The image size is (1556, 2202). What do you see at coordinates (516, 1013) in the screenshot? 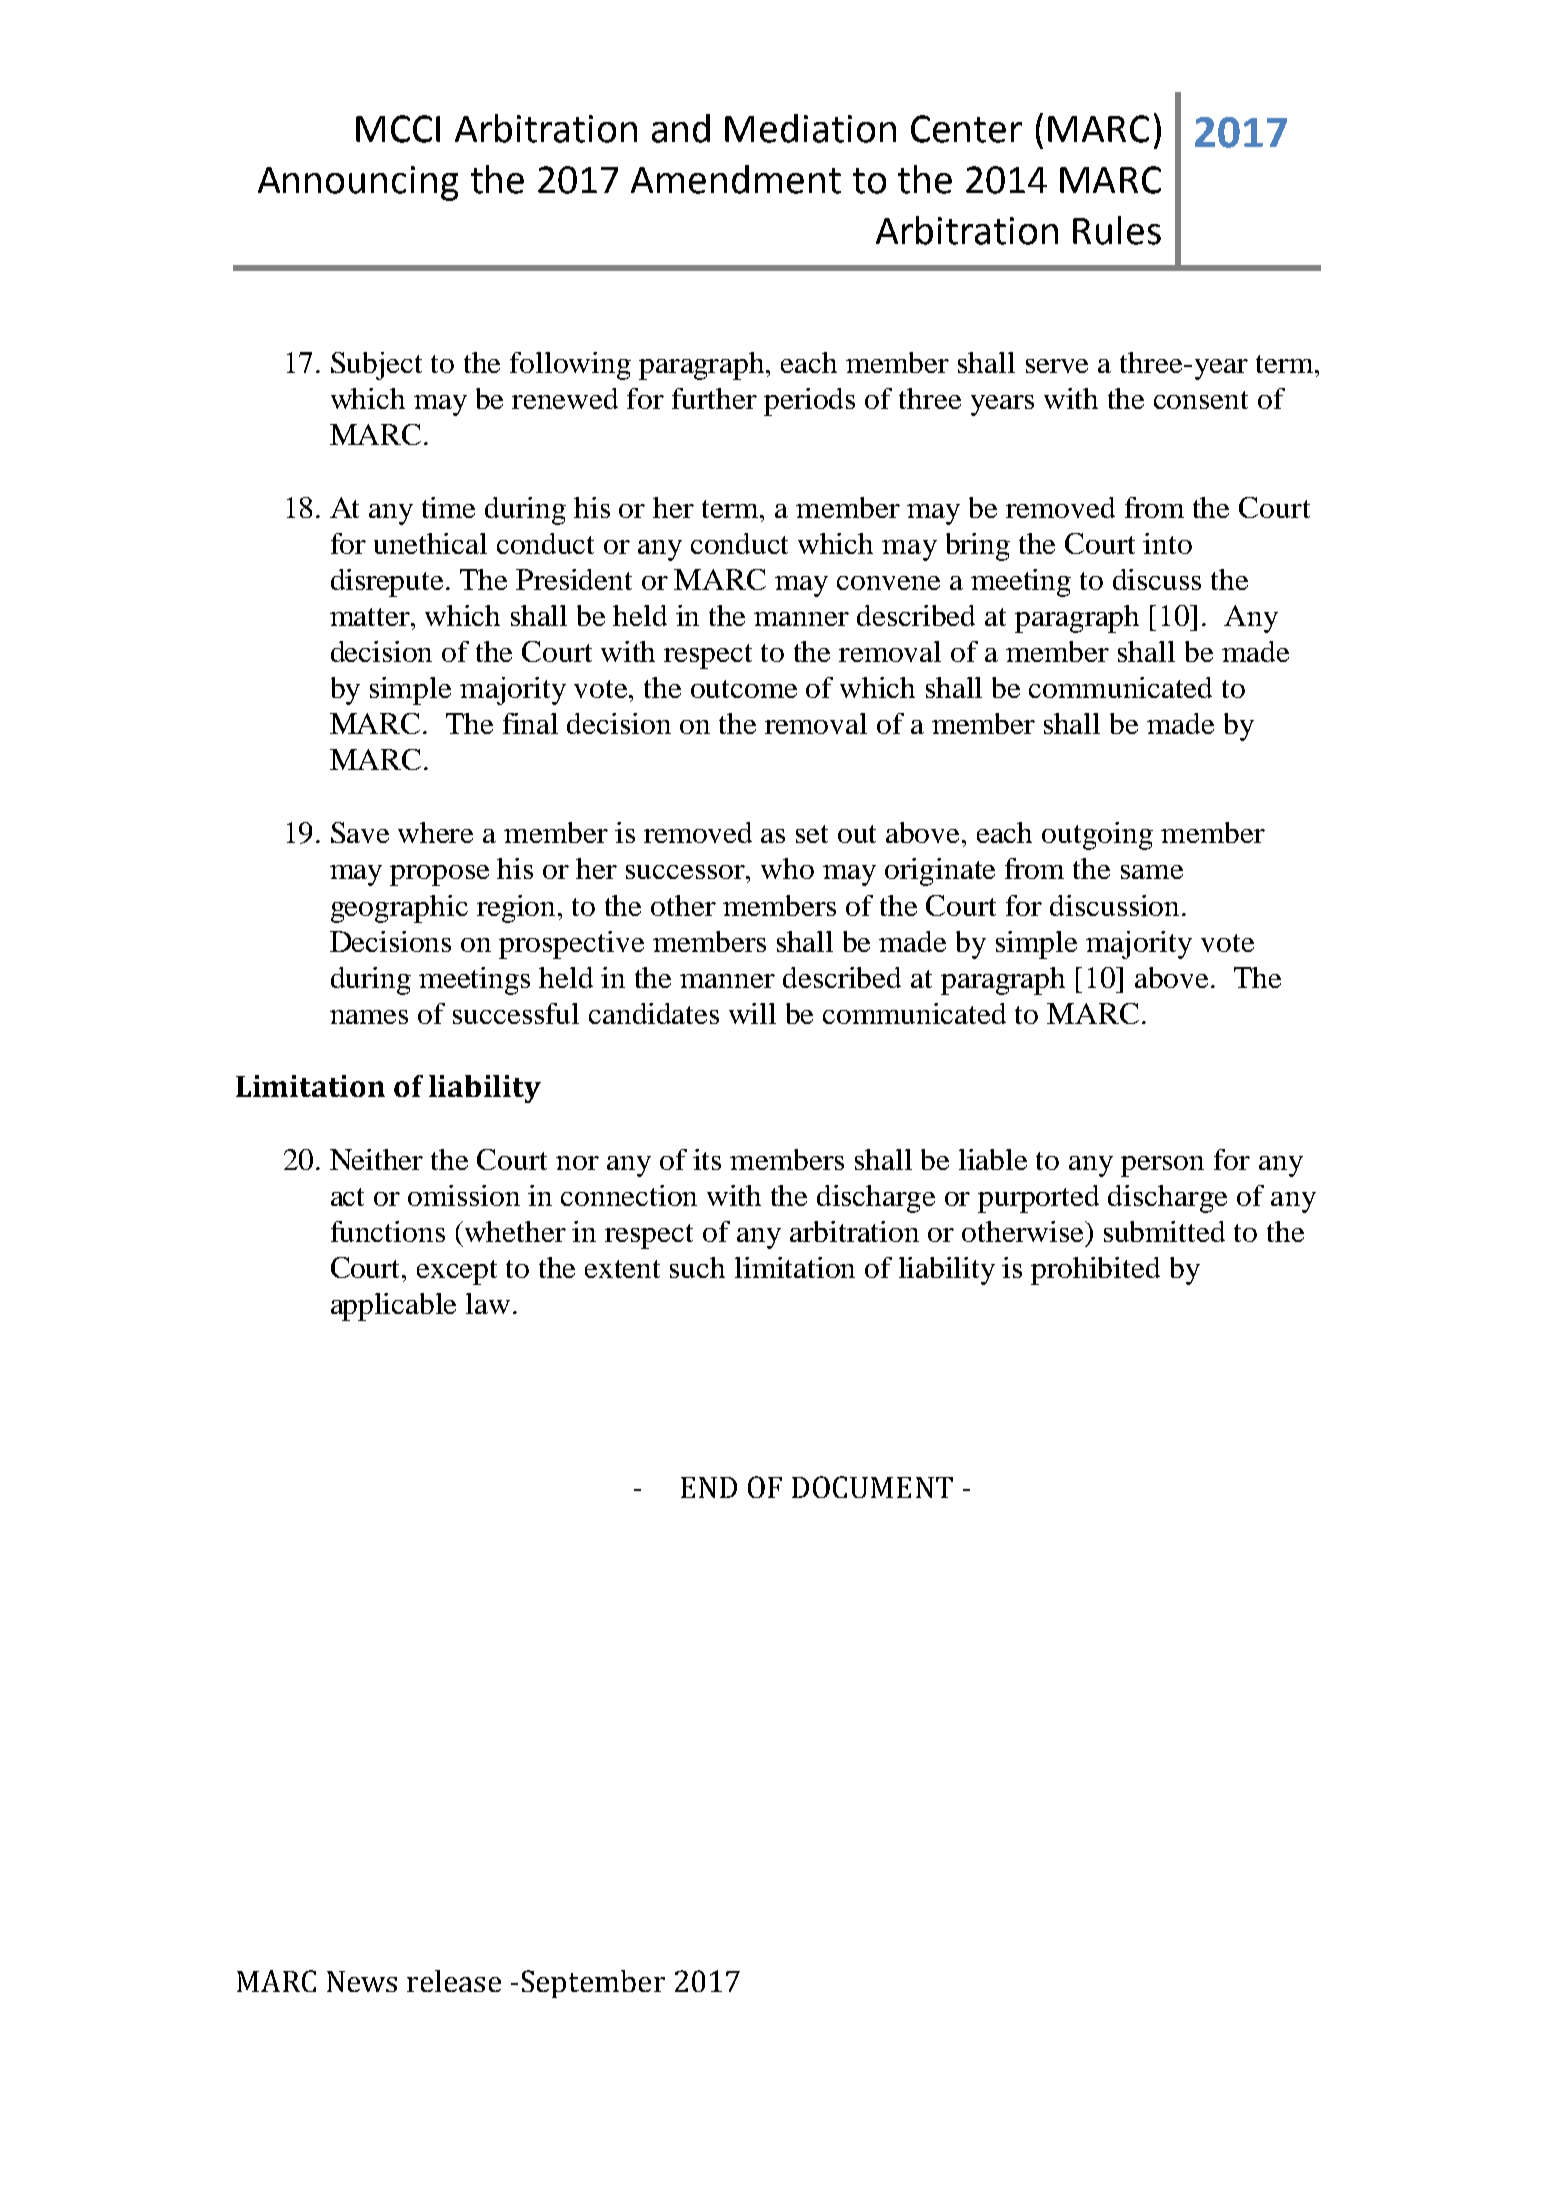
I see `successful` at bounding box center [516, 1013].
